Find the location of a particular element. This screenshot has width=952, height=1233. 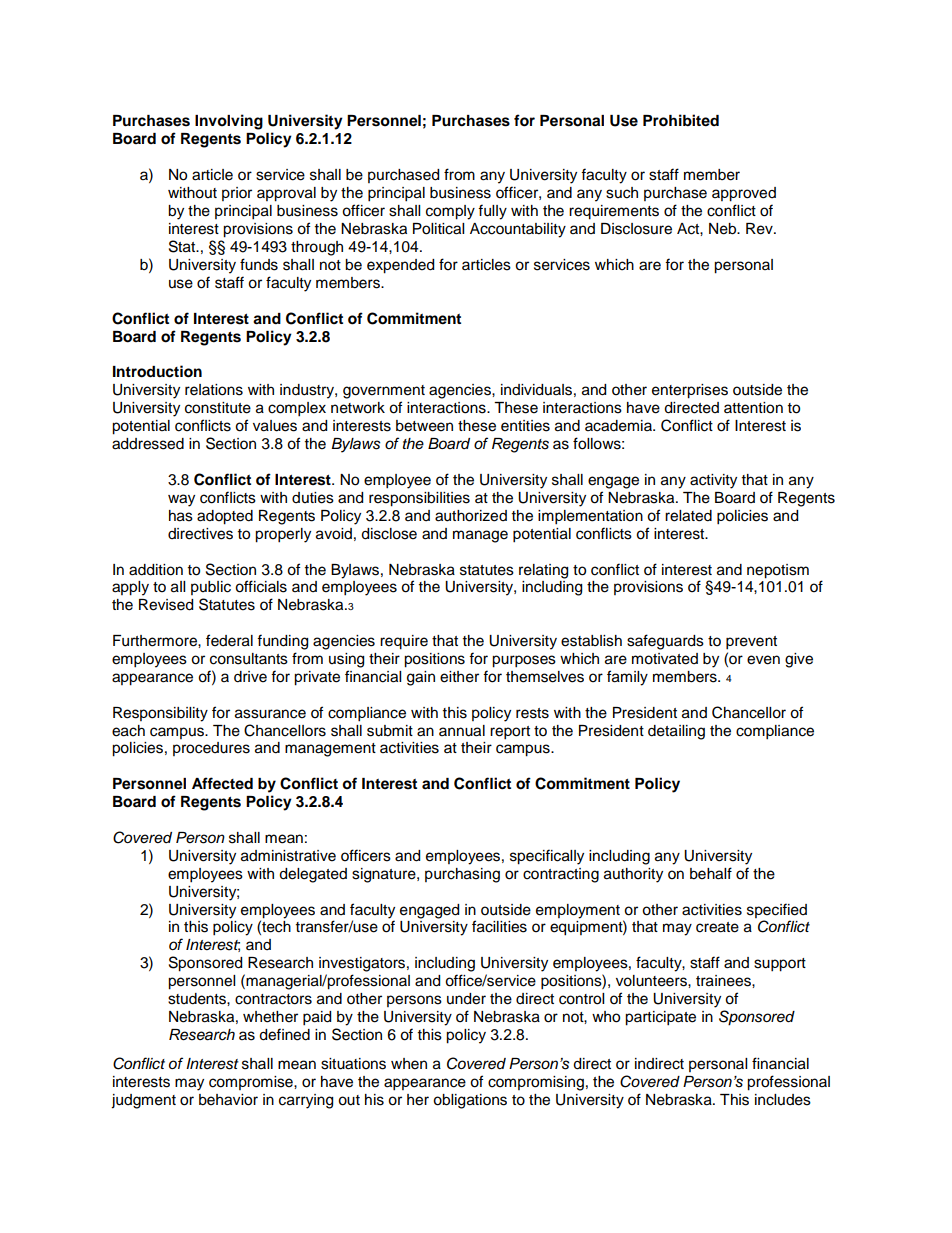

Prohibited is located at coordinates (681, 120).
